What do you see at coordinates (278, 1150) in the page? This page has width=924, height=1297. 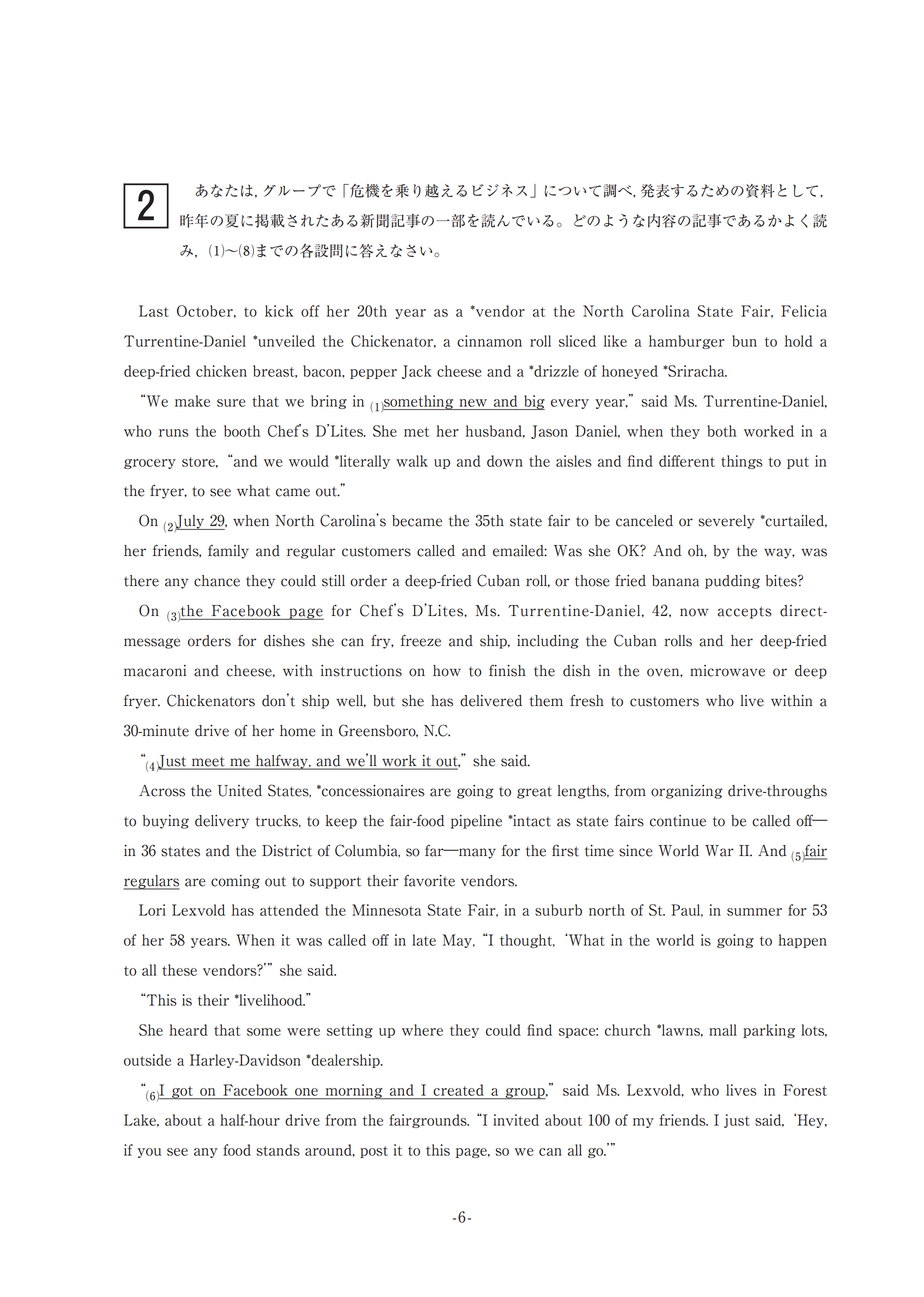 I see `stands` at bounding box center [278, 1150].
